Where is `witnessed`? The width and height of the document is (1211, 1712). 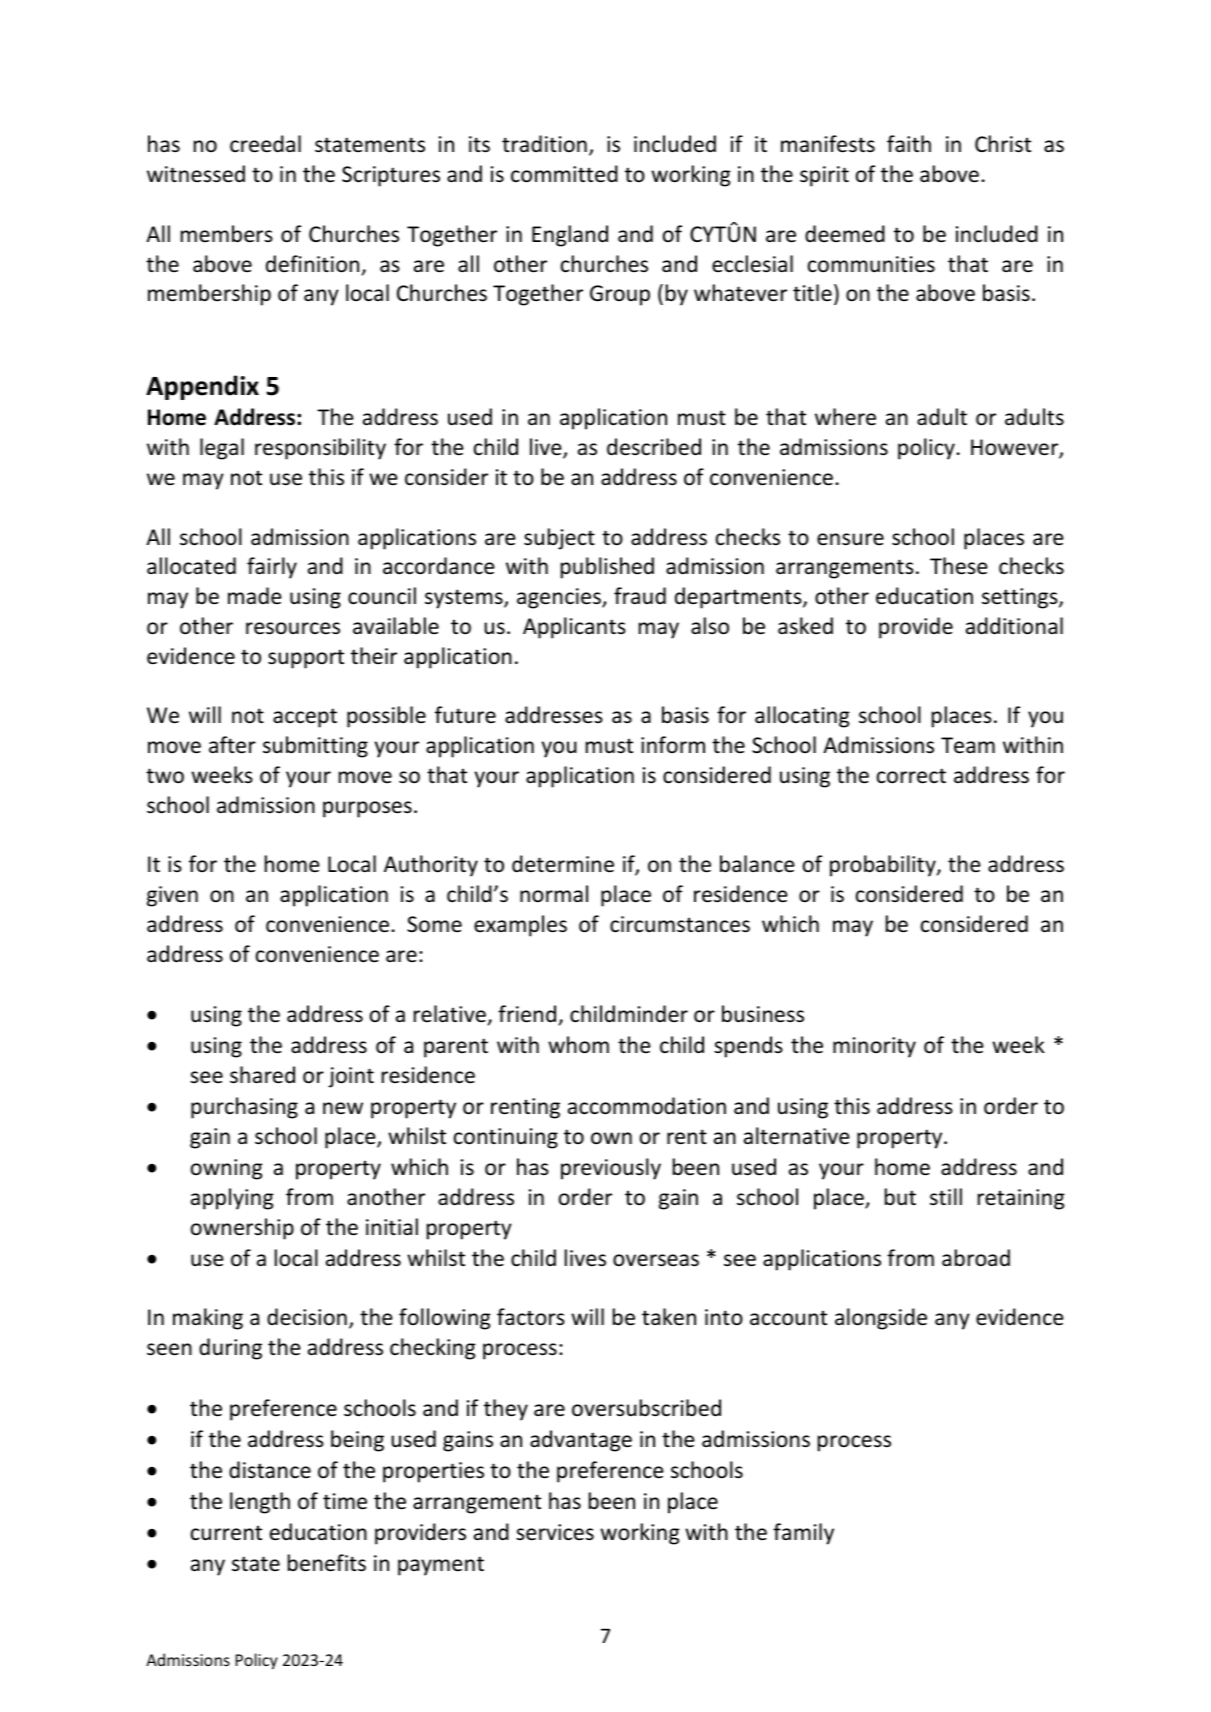
witnessed is located at coordinates (196, 174).
